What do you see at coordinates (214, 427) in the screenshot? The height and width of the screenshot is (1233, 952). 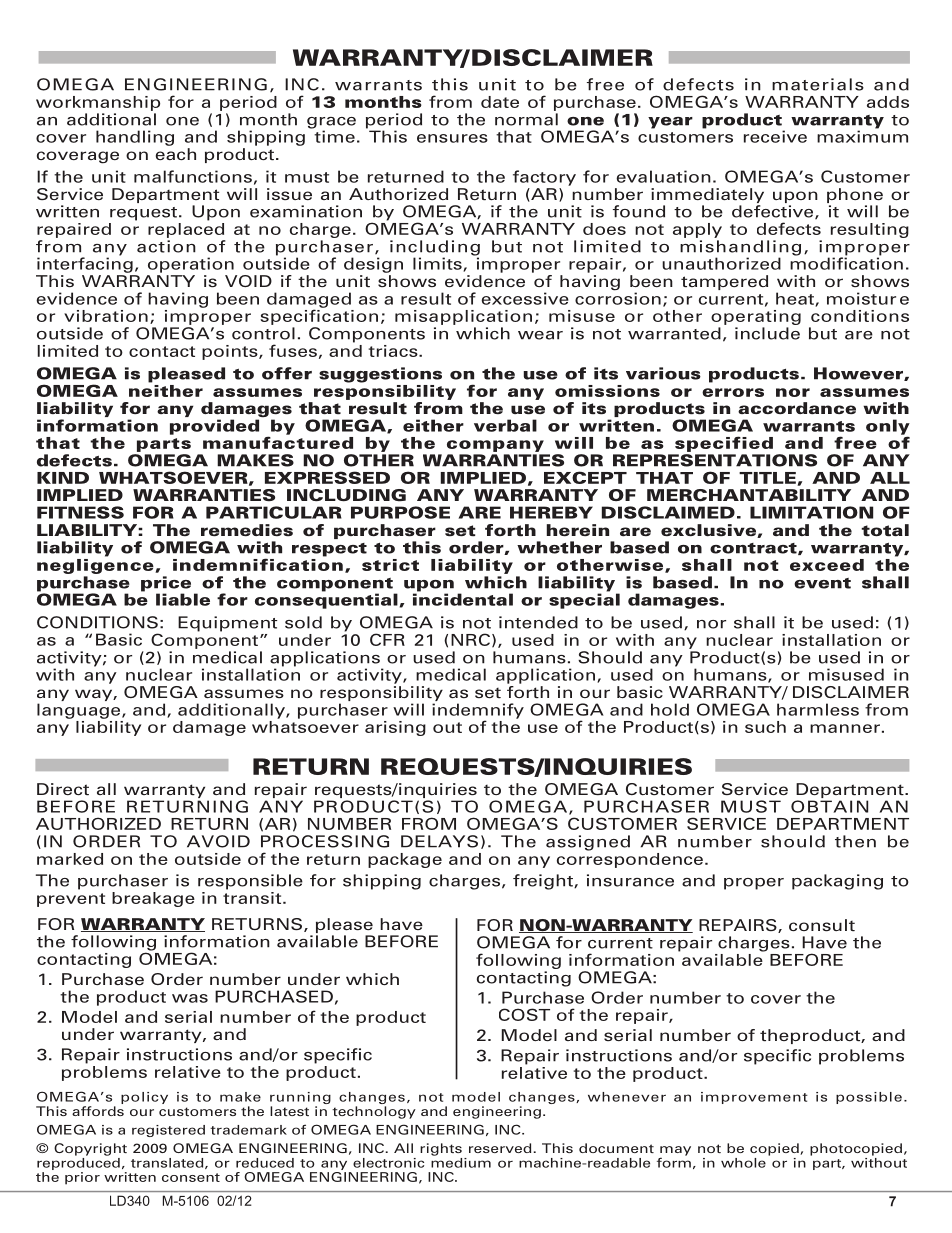 I see `provided` at bounding box center [214, 427].
